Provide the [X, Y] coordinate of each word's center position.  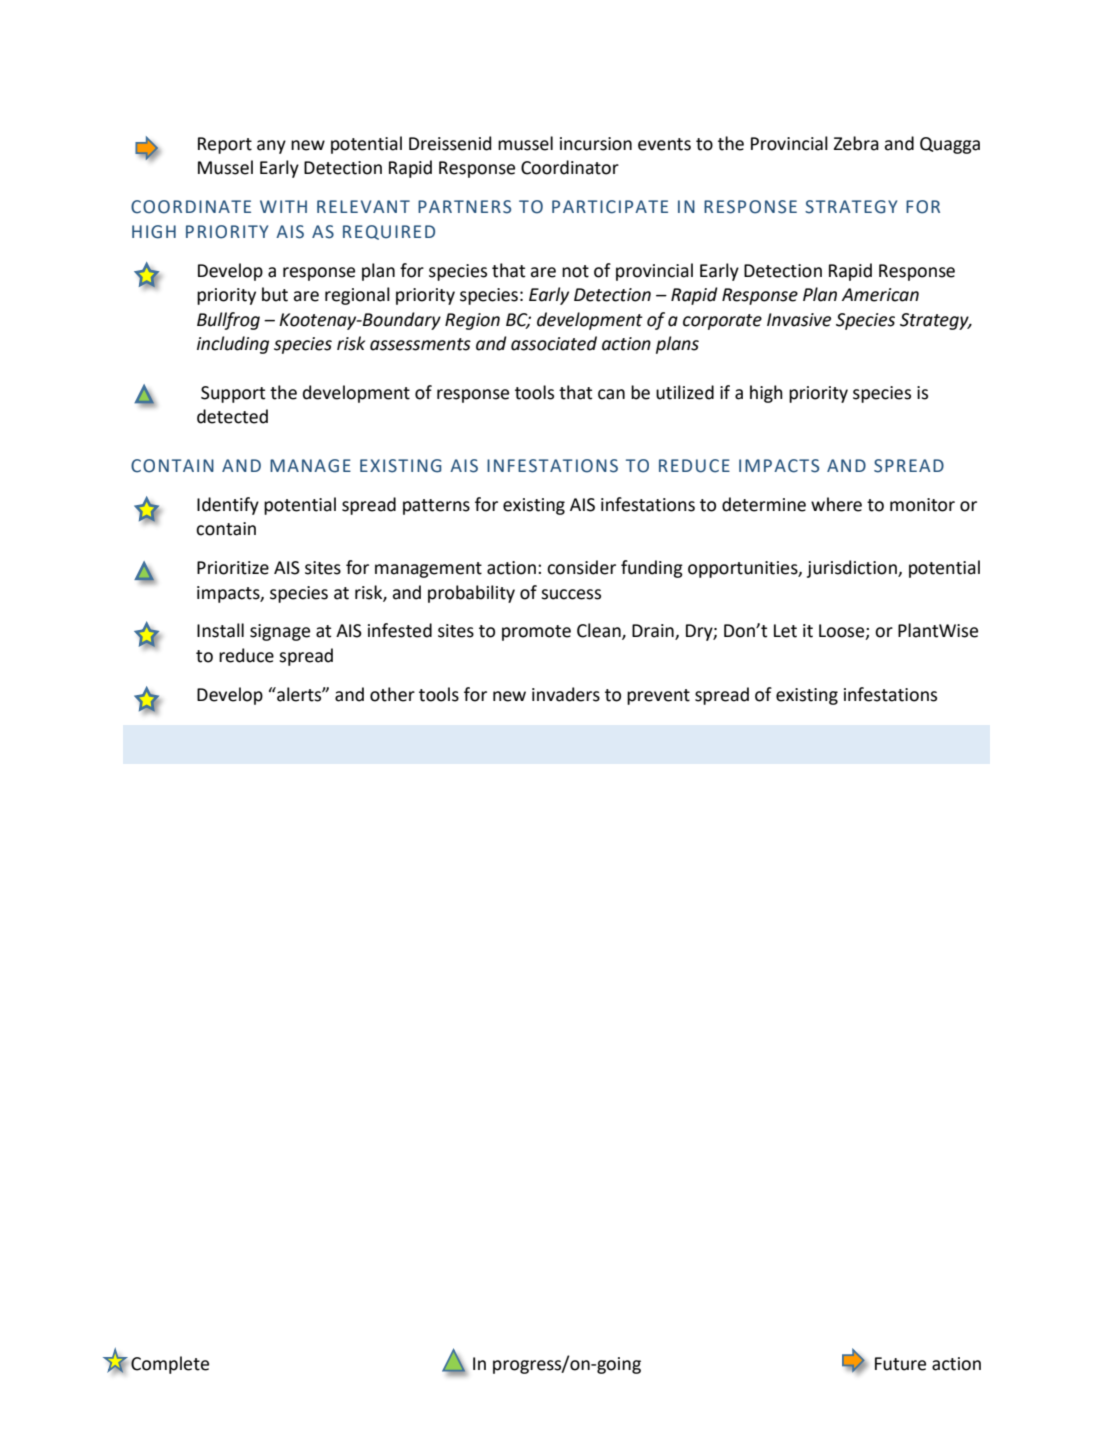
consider [581, 567]
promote [536, 633]
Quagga [950, 145]
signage [280, 632]
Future [900, 1364]
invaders [566, 694]
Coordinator [570, 167]
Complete [170, 1365]
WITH [283, 206]
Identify [228, 506]
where [836, 504]
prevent [658, 697]
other [392, 694]
